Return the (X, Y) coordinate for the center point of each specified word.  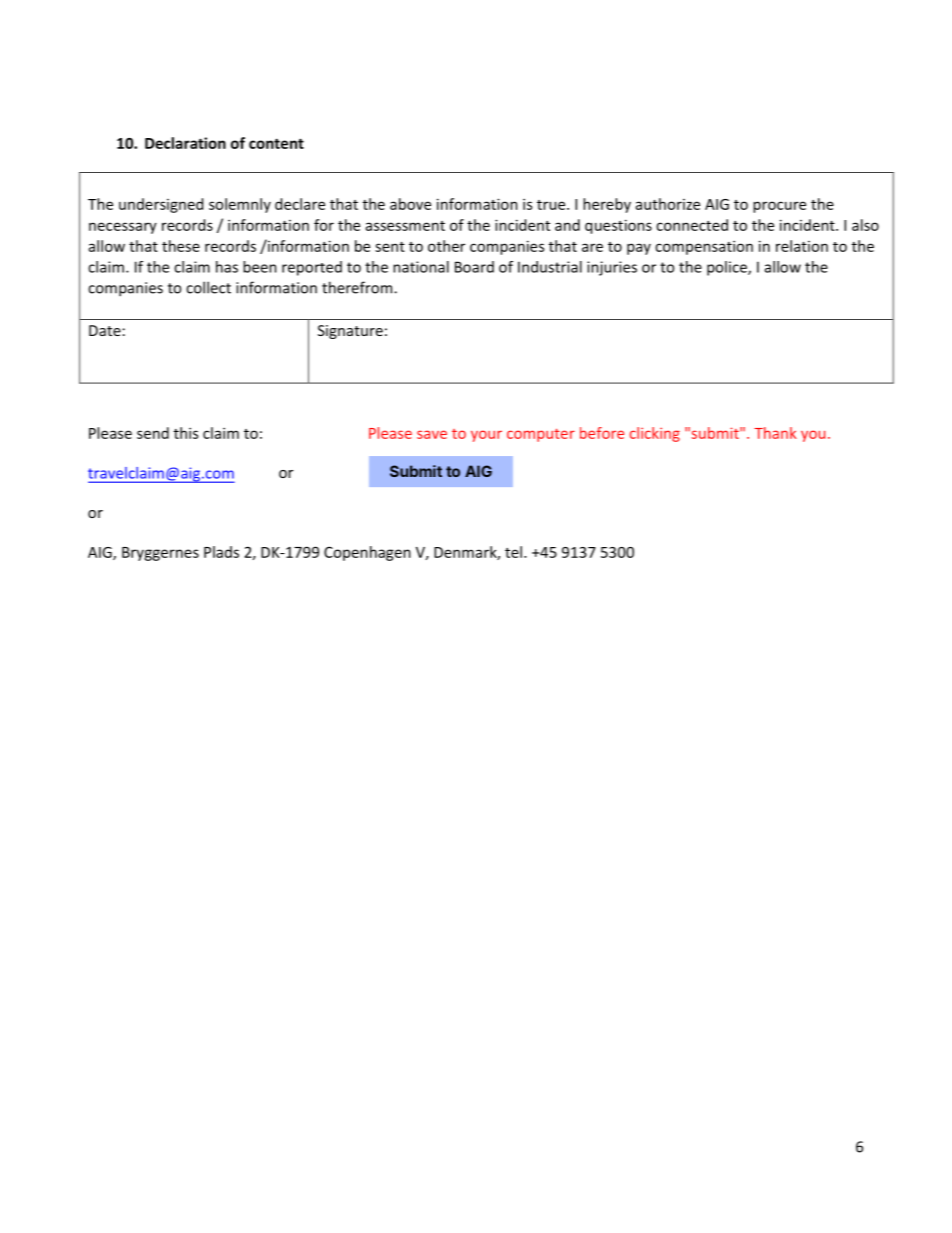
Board (474, 267)
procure (779, 207)
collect (208, 287)
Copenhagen (367, 553)
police (728, 268)
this (186, 433)
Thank (775, 433)
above (410, 204)
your (486, 436)
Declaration (185, 143)
